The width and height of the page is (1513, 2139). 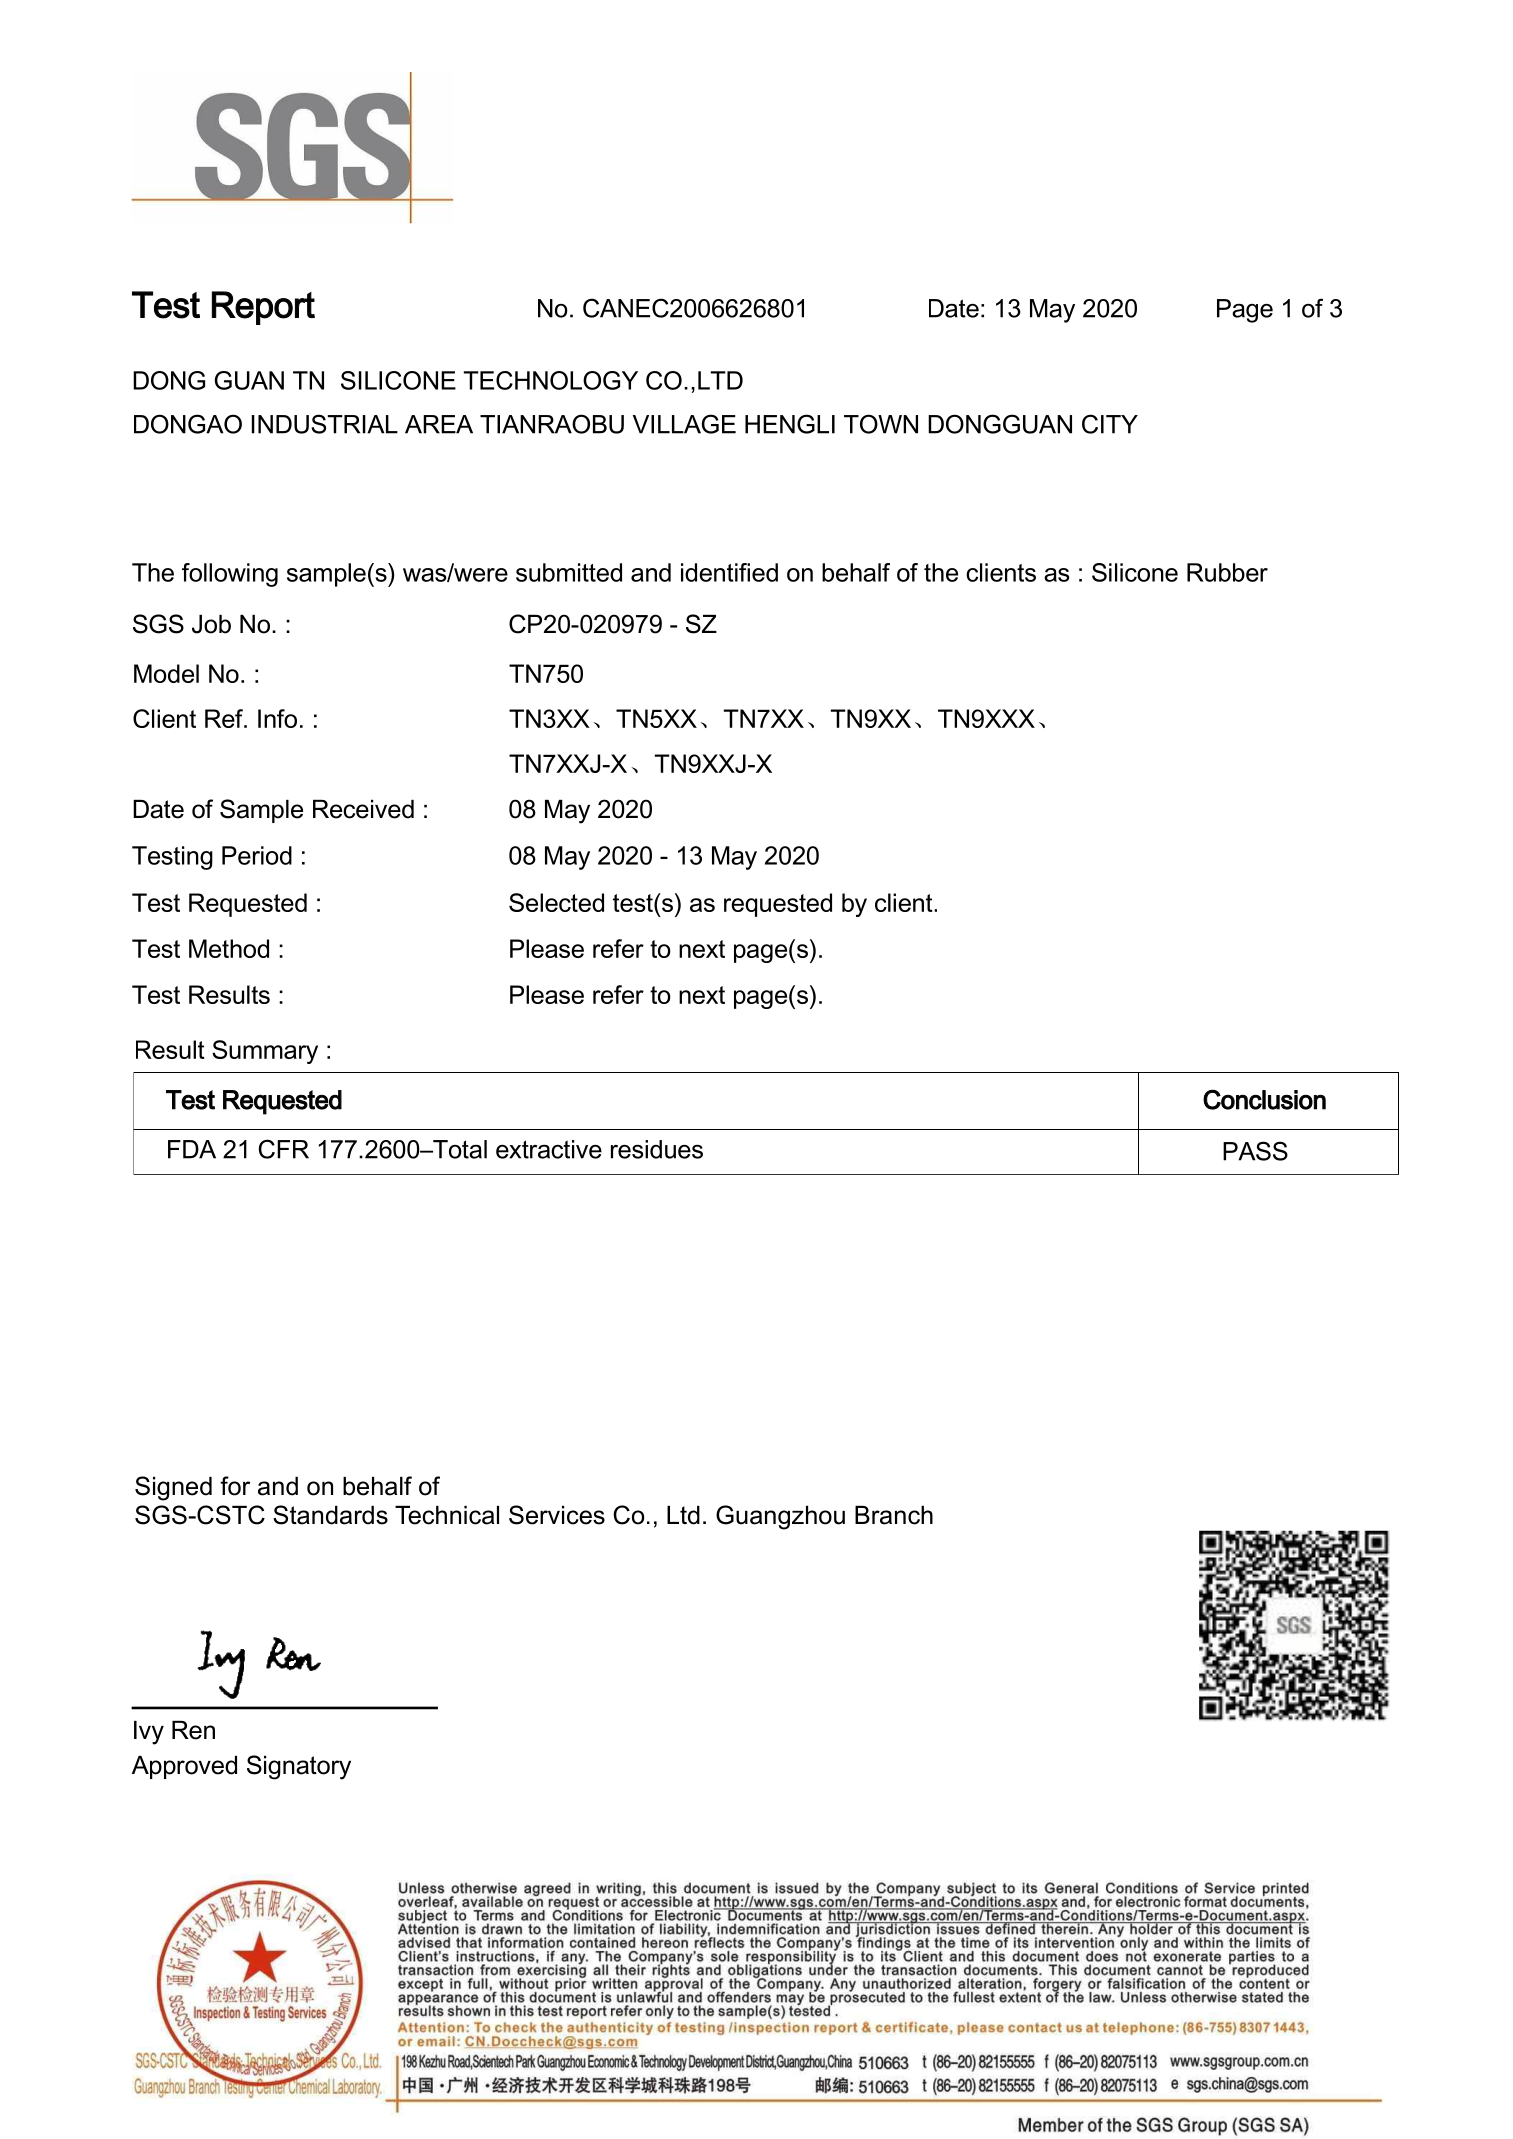 What do you see at coordinates (1264, 1099) in the page?
I see `Conclusion` at bounding box center [1264, 1099].
